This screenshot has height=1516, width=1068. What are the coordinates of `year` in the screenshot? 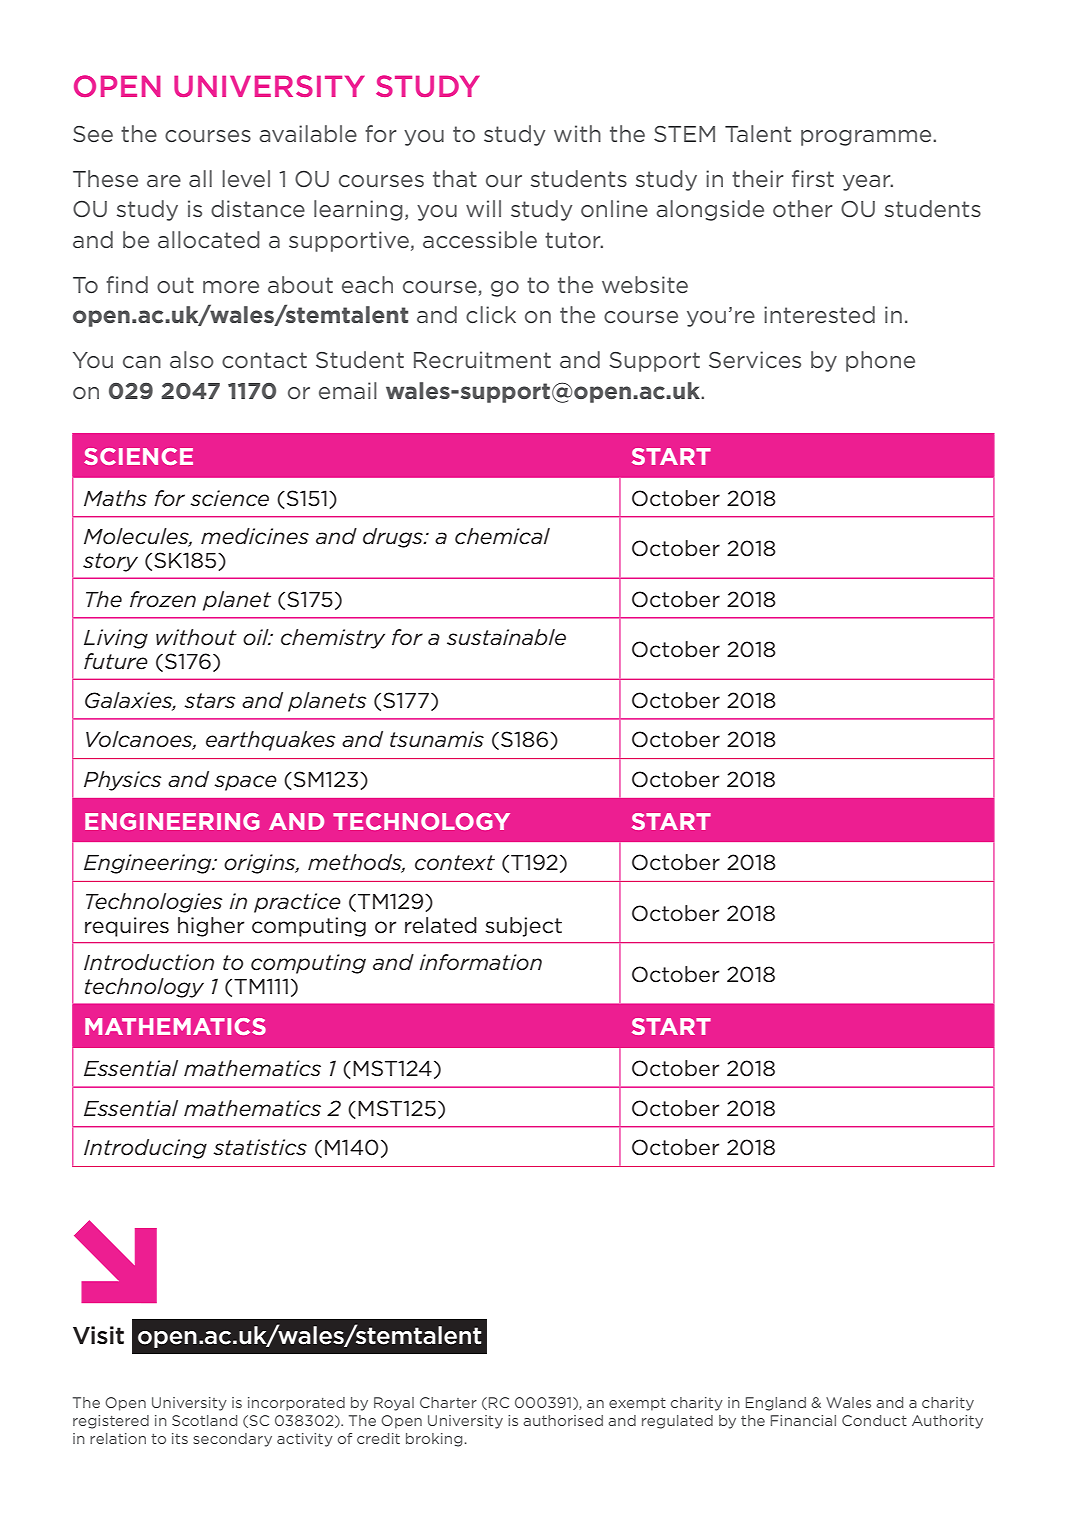 It's located at (868, 183).
